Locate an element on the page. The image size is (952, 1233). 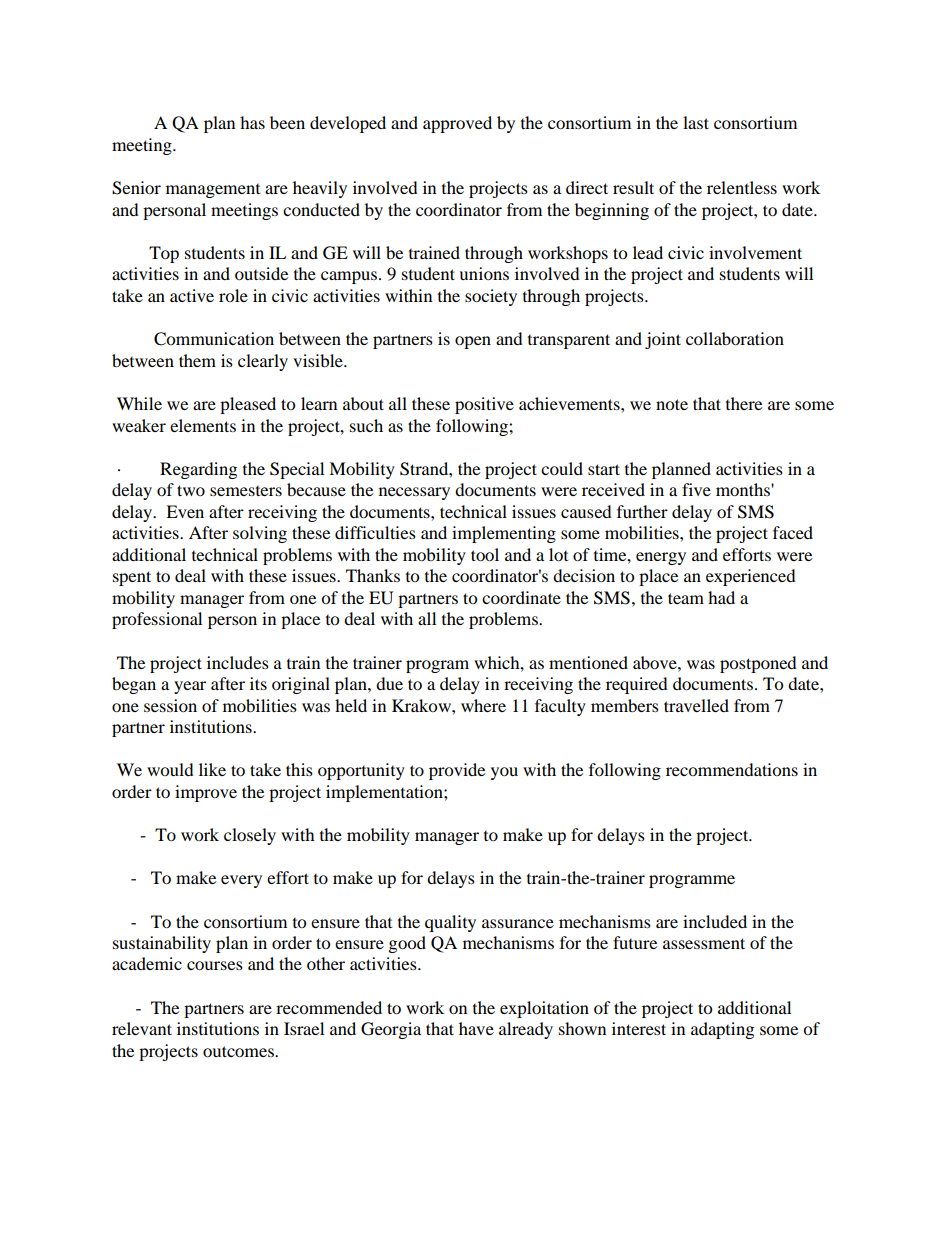
them is located at coordinates (197, 360).
